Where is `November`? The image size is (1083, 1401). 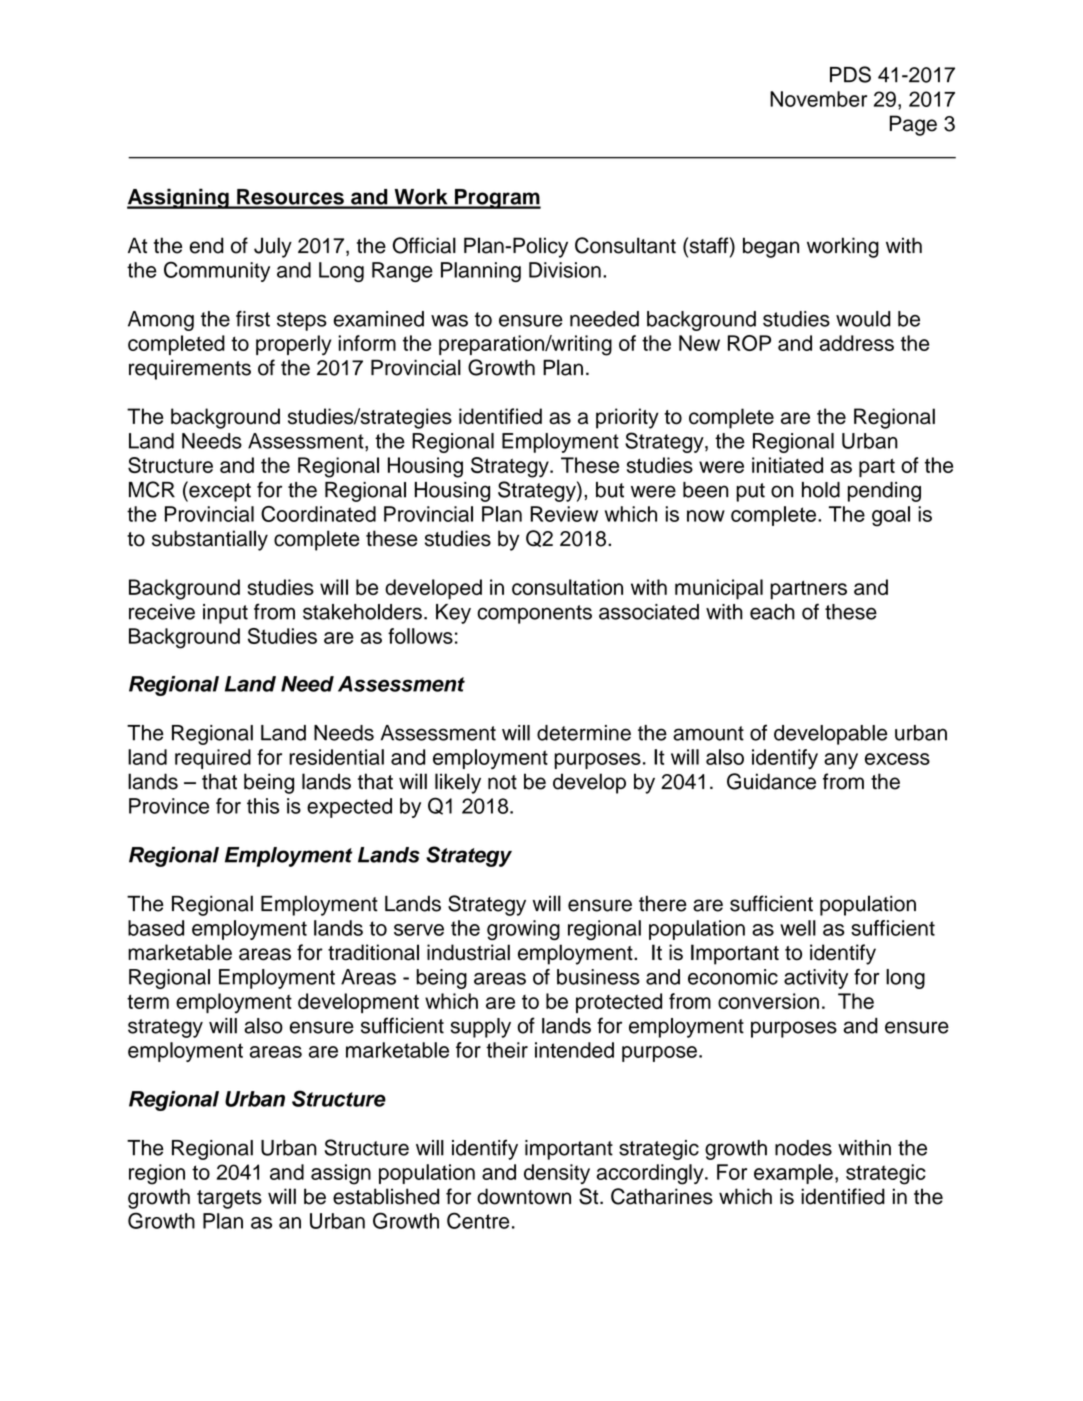 November is located at coordinates (818, 99).
